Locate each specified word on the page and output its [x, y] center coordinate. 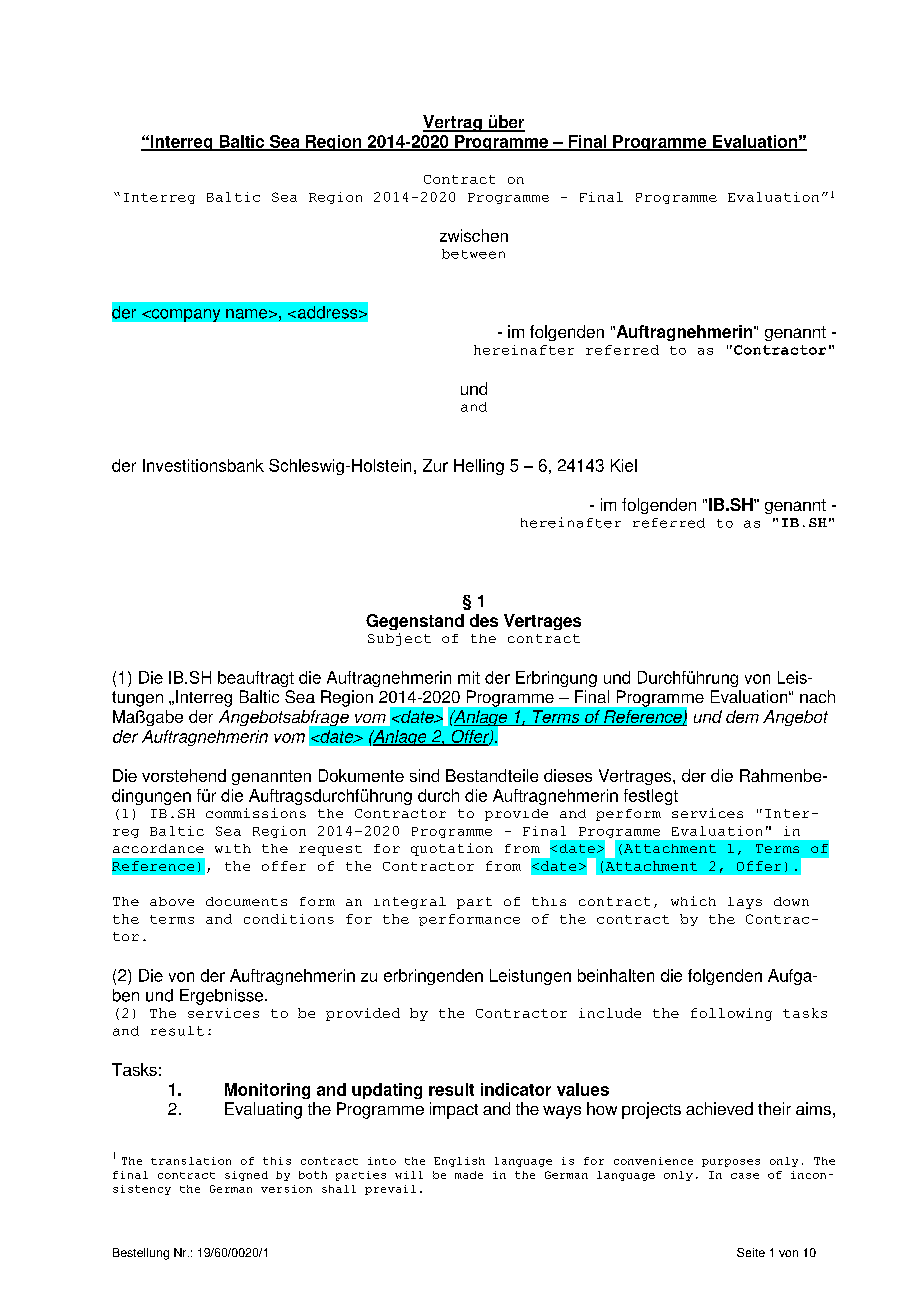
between [473, 254]
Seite [751, 1252]
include [610, 1013]
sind [424, 775]
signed [246, 1176]
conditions [289, 919]
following [731, 1014]
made [469, 1175]
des [484, 620]
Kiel [624, 465]
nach [817, 696]
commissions [256, 813]
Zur [435, 465]
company [184, 315]
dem [742, 716]
